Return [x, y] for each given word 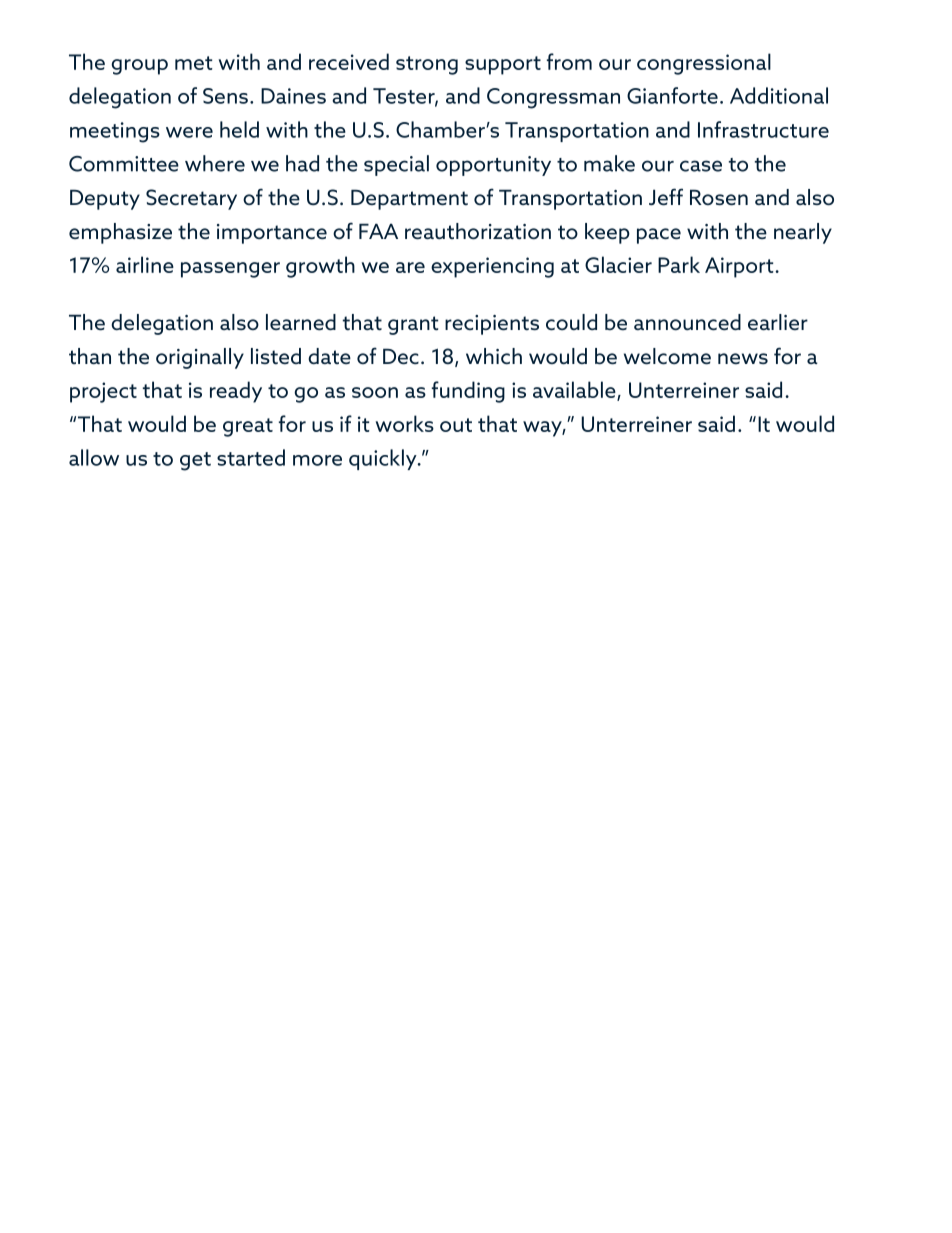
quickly [384, 459]
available [575, 390]
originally [200, 358]
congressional [704, 64]
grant [413, 325]
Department [409, 199]
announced [687, 322]
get [195, 461]
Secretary [191, 199]
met [193, 63]
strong [427, 65]
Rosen [719, 197]
